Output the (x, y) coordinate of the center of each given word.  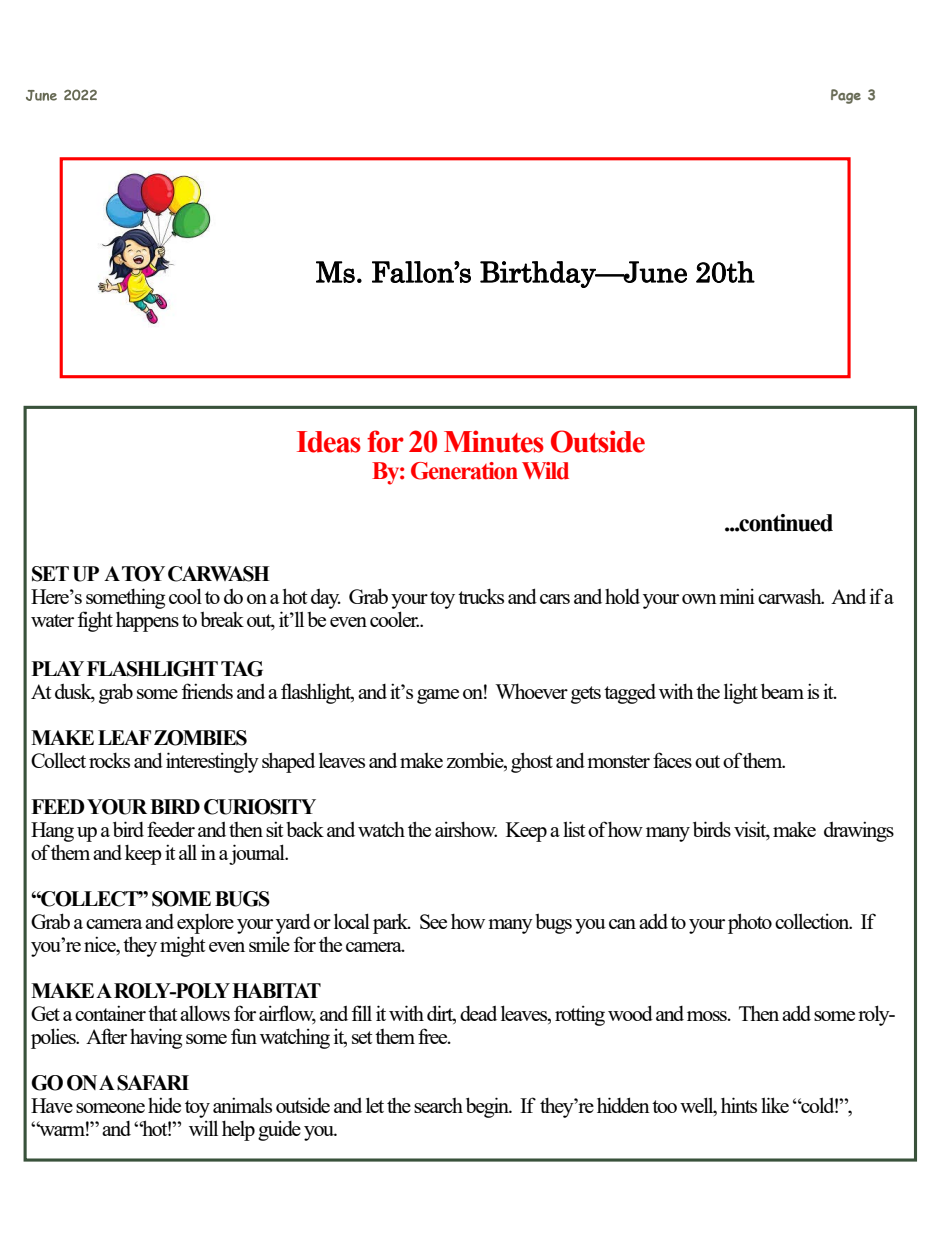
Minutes (494, 441)
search (438, 1105)
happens (147, 621)
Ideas (329, 442)
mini (737, 596)
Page (846, 96)
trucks (481, 596)
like (775, 1105)
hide (164, 1105)
